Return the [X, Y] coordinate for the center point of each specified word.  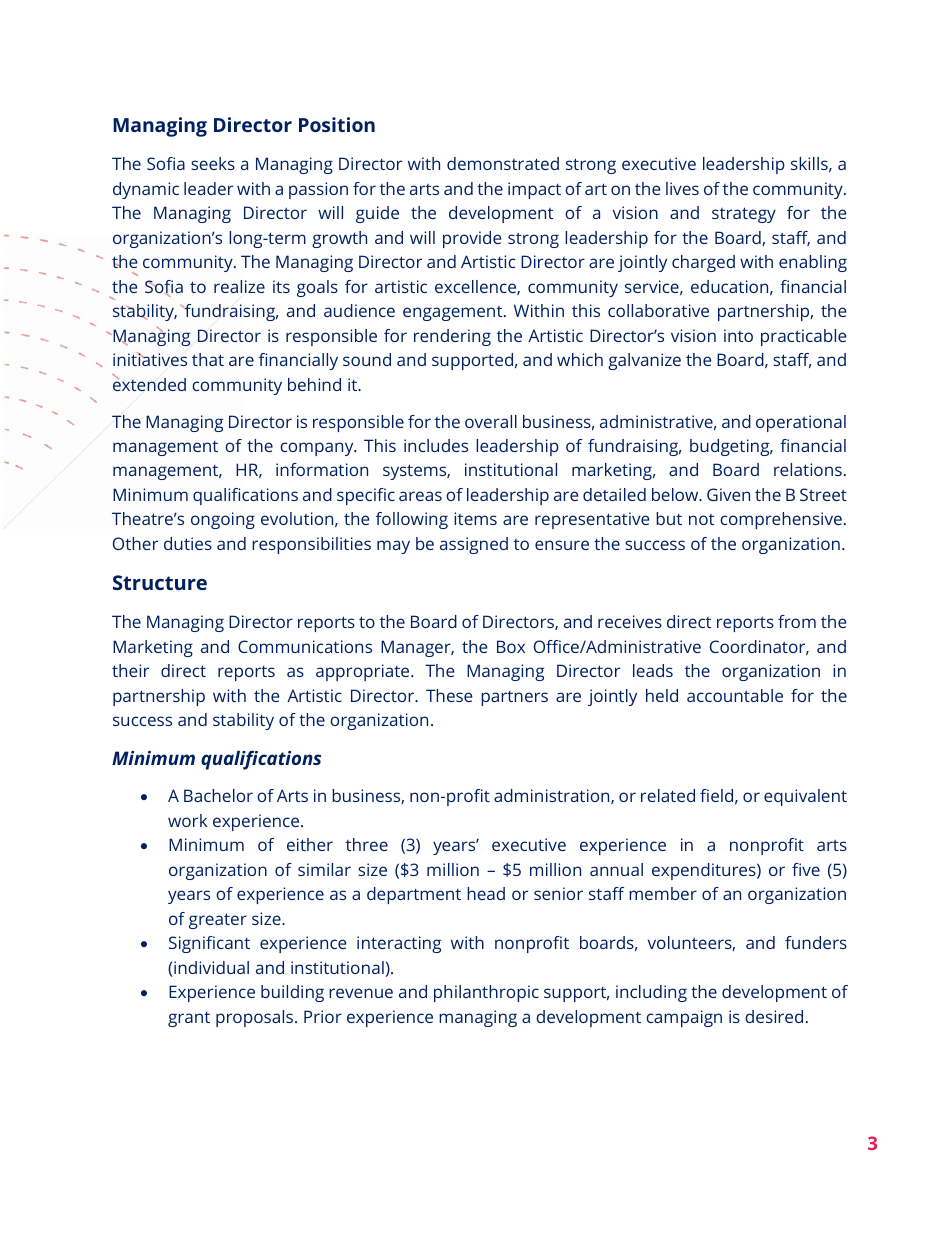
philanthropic [486, 993]
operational [801, 423]
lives [682, 188]
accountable [735, 695]
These [449, 695]
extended [149, 383]
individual [210, 969]
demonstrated [503, 163]
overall [491, 421]
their [130, 670]
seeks [213, 163]
